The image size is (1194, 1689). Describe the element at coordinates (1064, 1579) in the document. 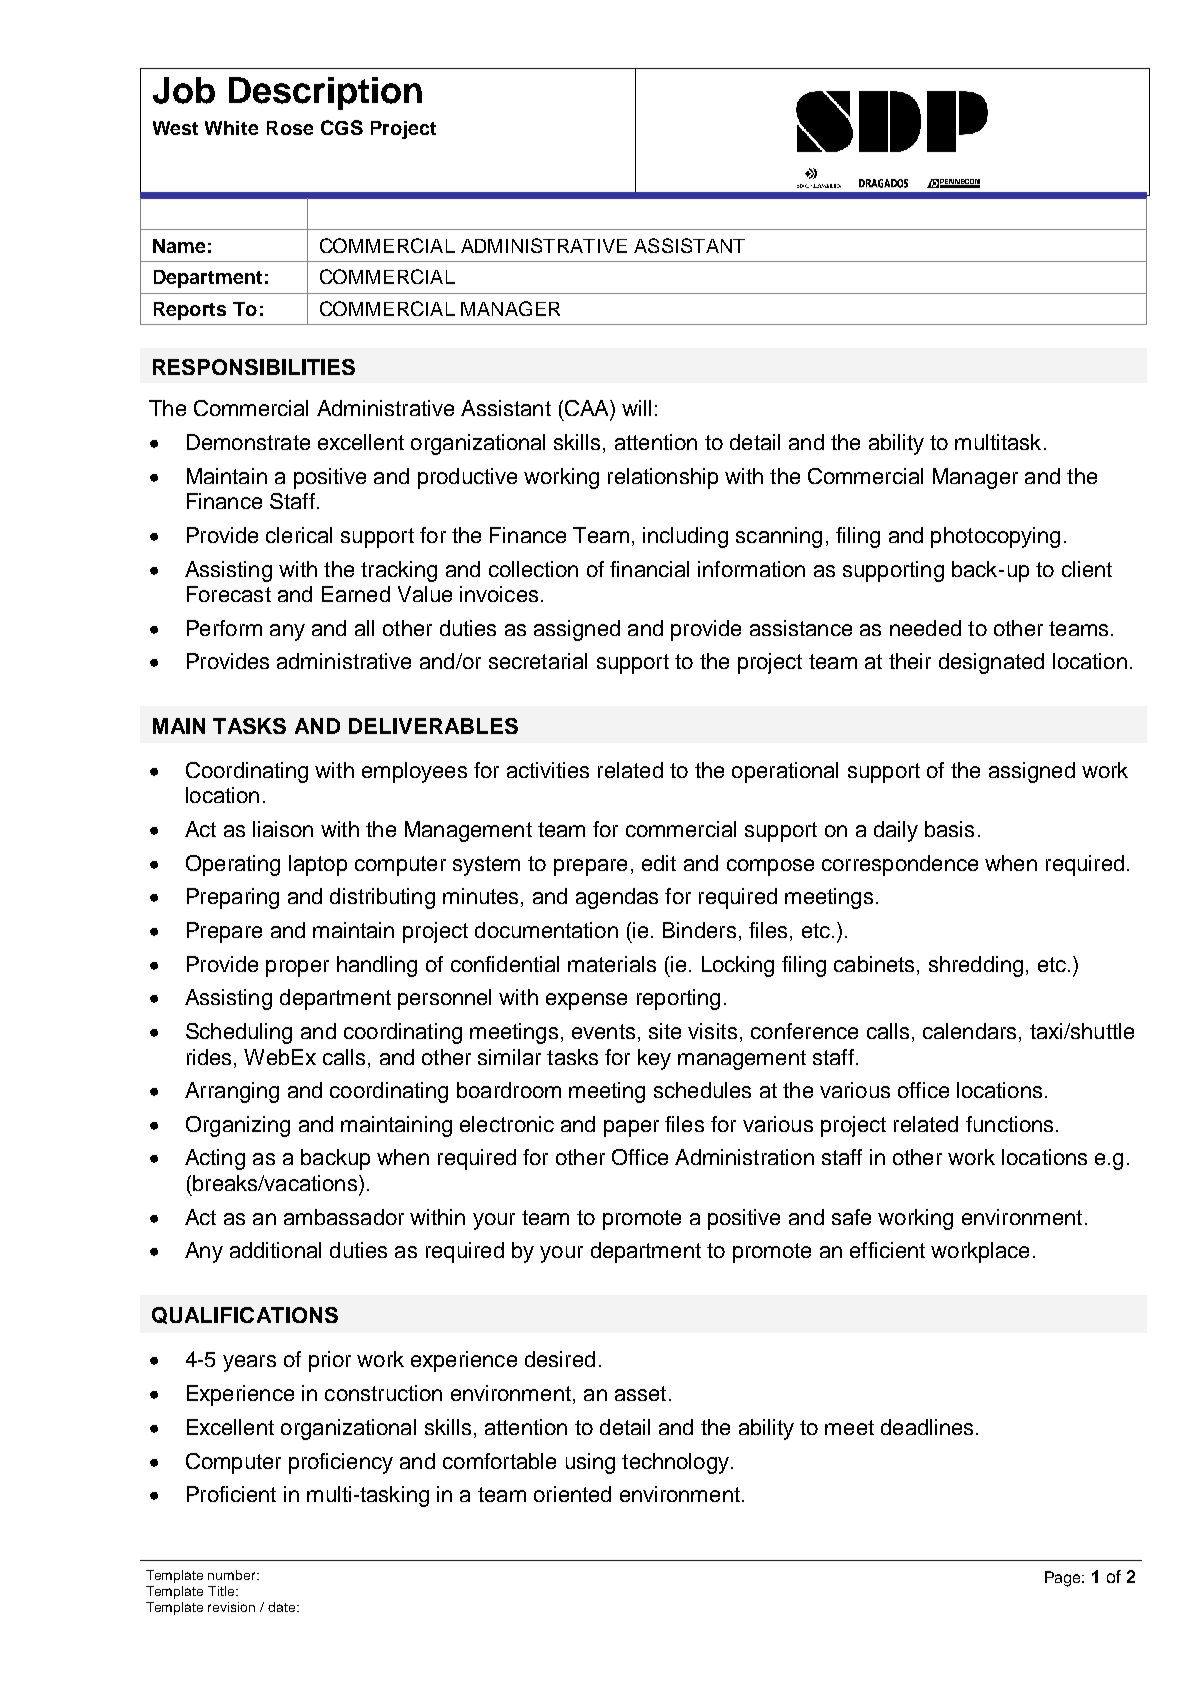

I see `Page` at that location.
